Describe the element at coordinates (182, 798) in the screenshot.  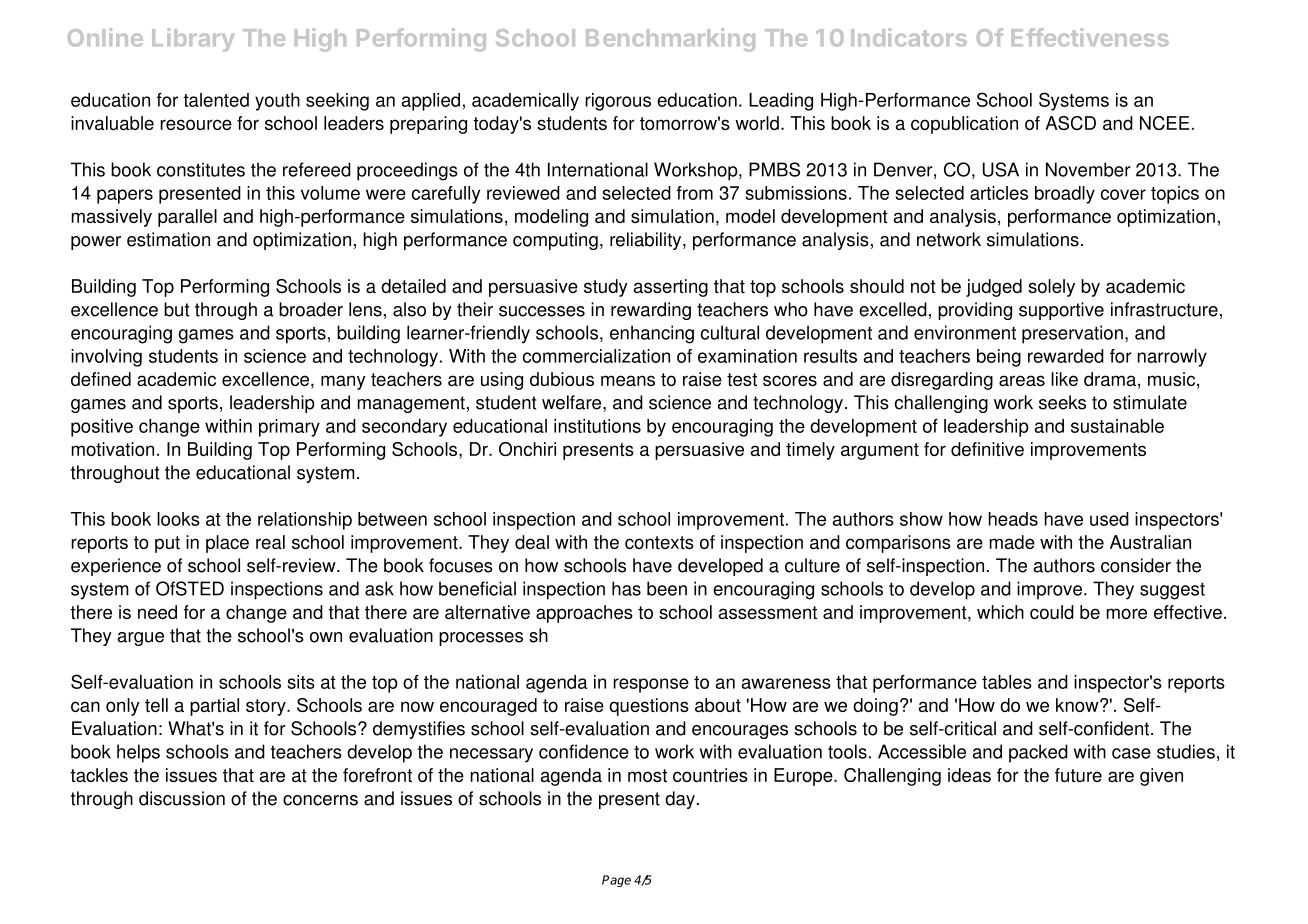
I see `discussion` at that location.
